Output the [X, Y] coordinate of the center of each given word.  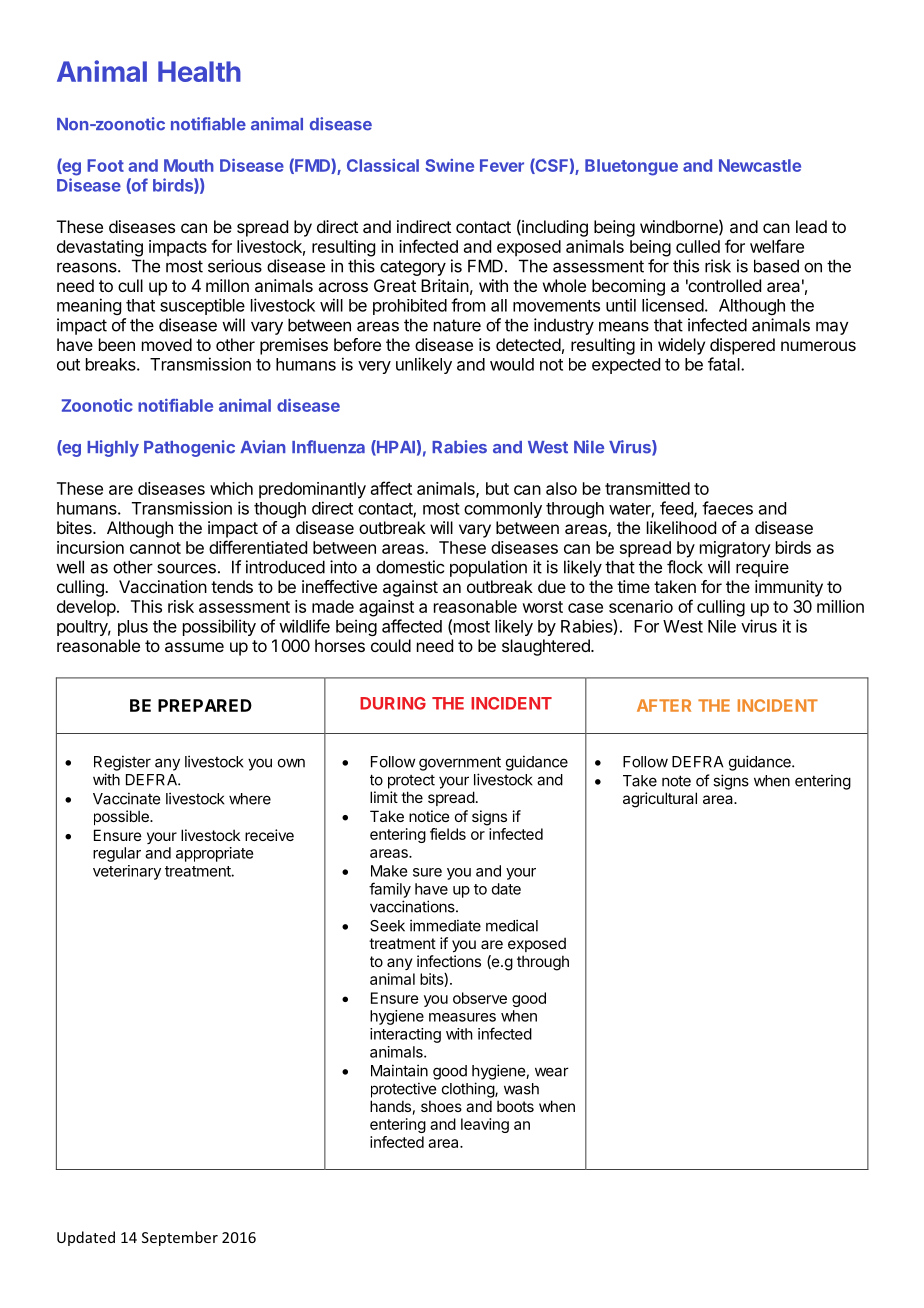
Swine [449, 165]
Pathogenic [189, 448]
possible [122, 817]
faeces [727, 508]
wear [552, 1072]
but [497, 488]
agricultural [660, 800]
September [180, 1238]
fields [448, 834]
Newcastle [760, 165]
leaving [485, 1125]
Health [199, 71]
